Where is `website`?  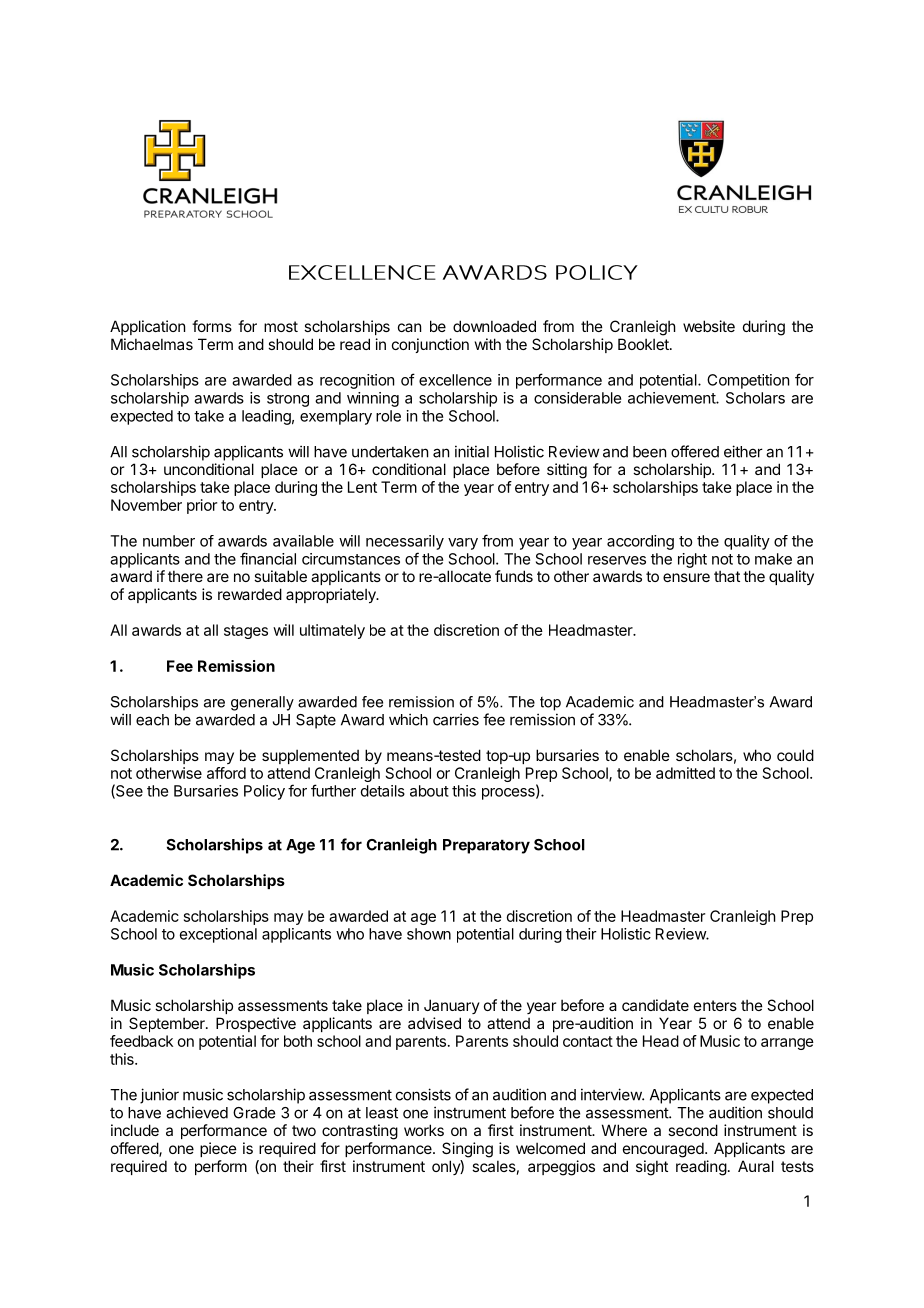 website is located at coordinates (709, 326).
